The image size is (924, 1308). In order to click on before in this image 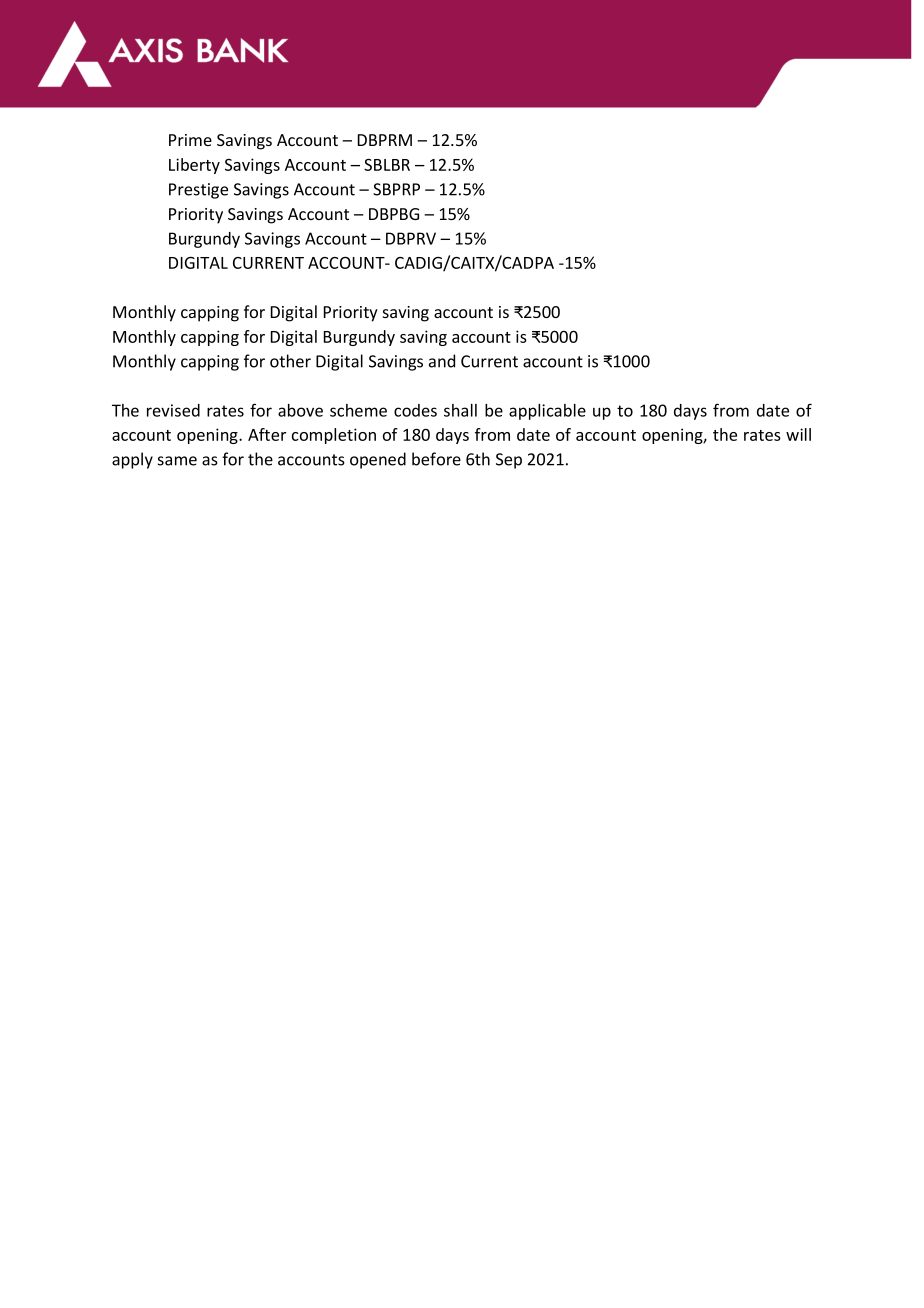, I will do `click(436, 459)`.
